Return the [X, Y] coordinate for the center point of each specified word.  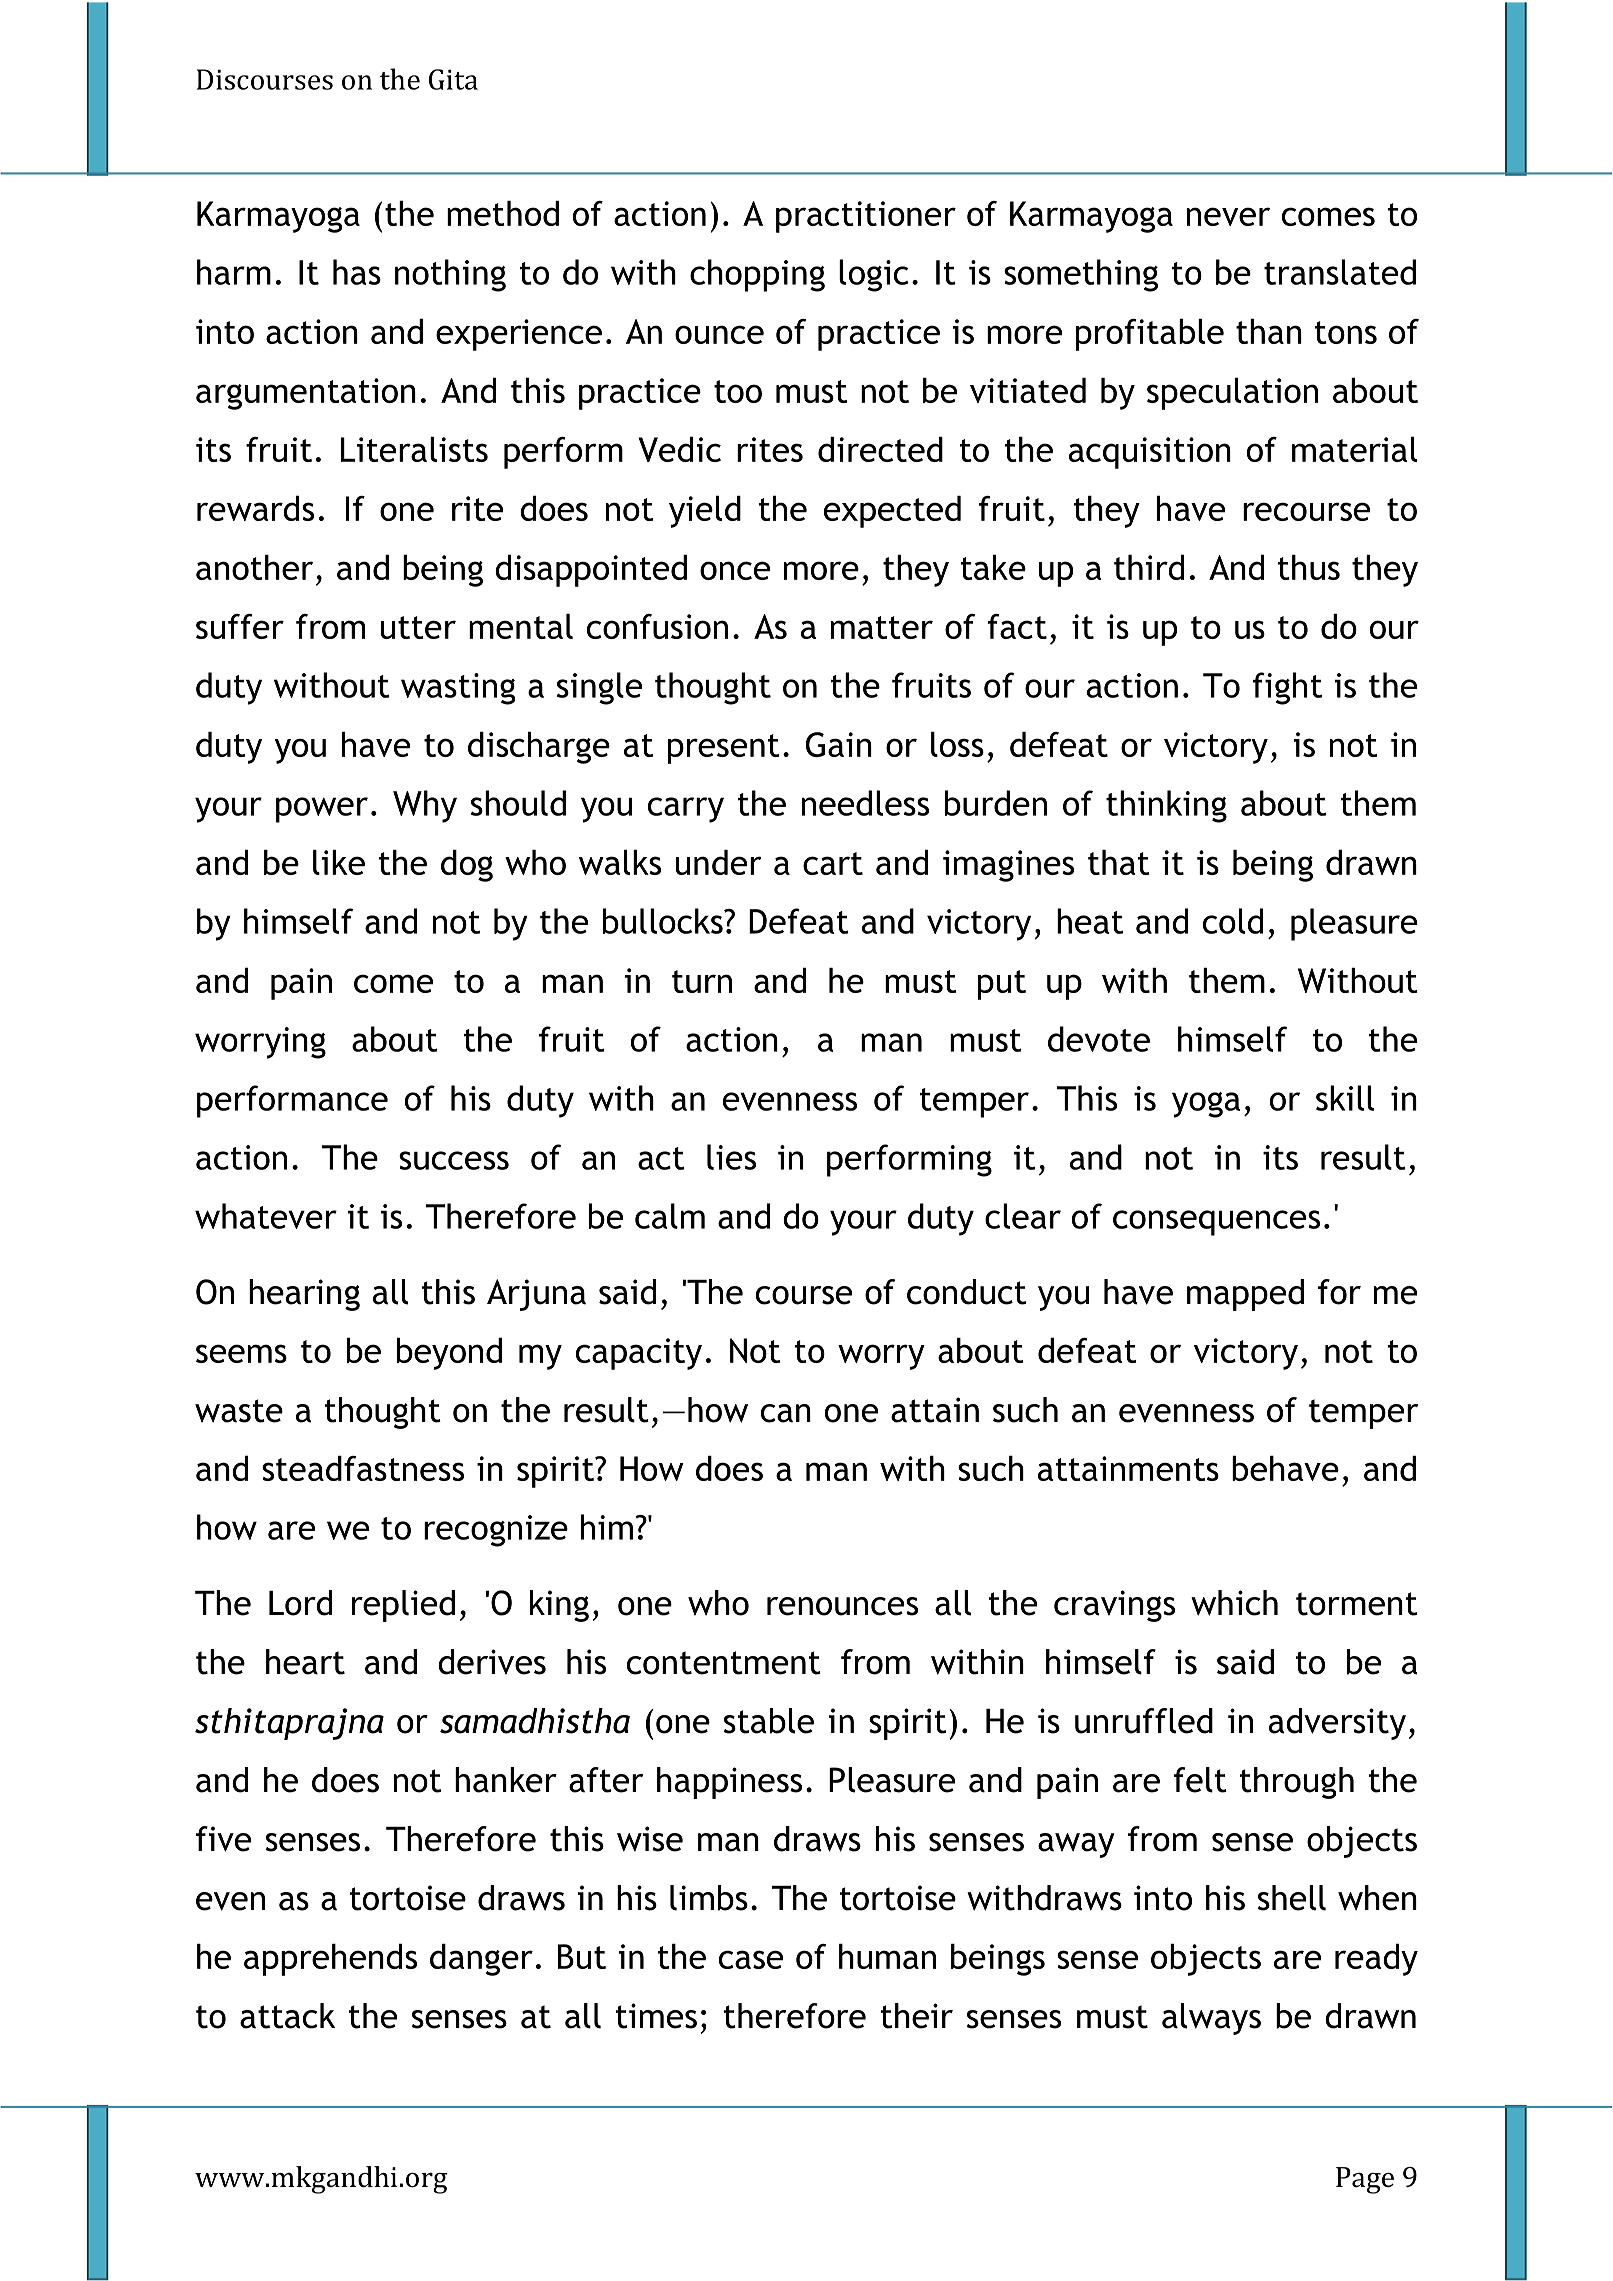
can [786, 1413]
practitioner [866, 217]
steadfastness [363, 1468]
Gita [453, 79]
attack [287, 2016]
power [322, 810]
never [1228, 216]
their [917, 2016]
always [1211, 2019]
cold [1233, 921]
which [1234, 1603]
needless [865, 803]
